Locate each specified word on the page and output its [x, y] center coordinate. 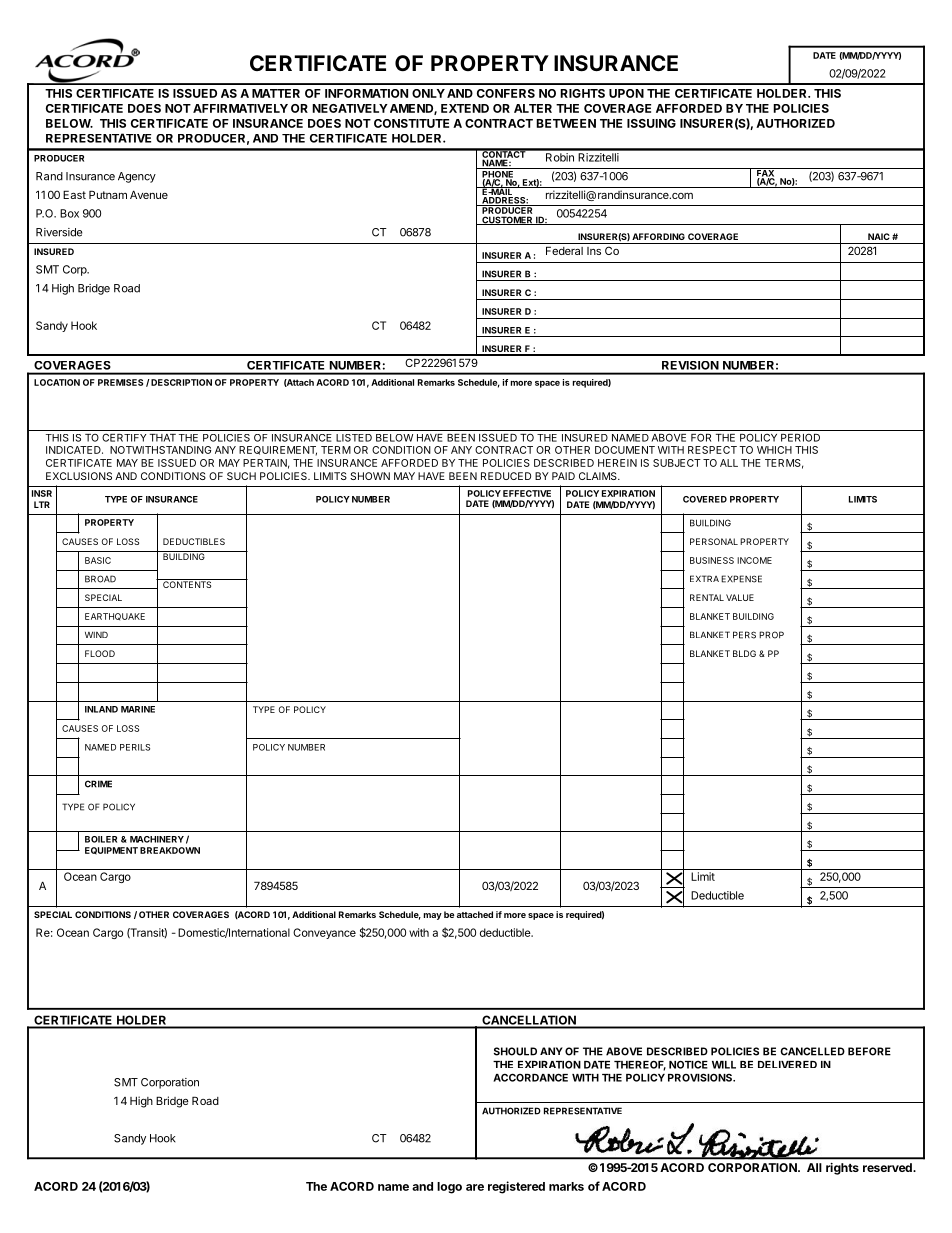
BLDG [744, 653]
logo [449, 1188]
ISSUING [651, 123]
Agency [137, 177]
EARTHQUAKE [115, 616]
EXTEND [465, 108]
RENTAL [707, 597]
